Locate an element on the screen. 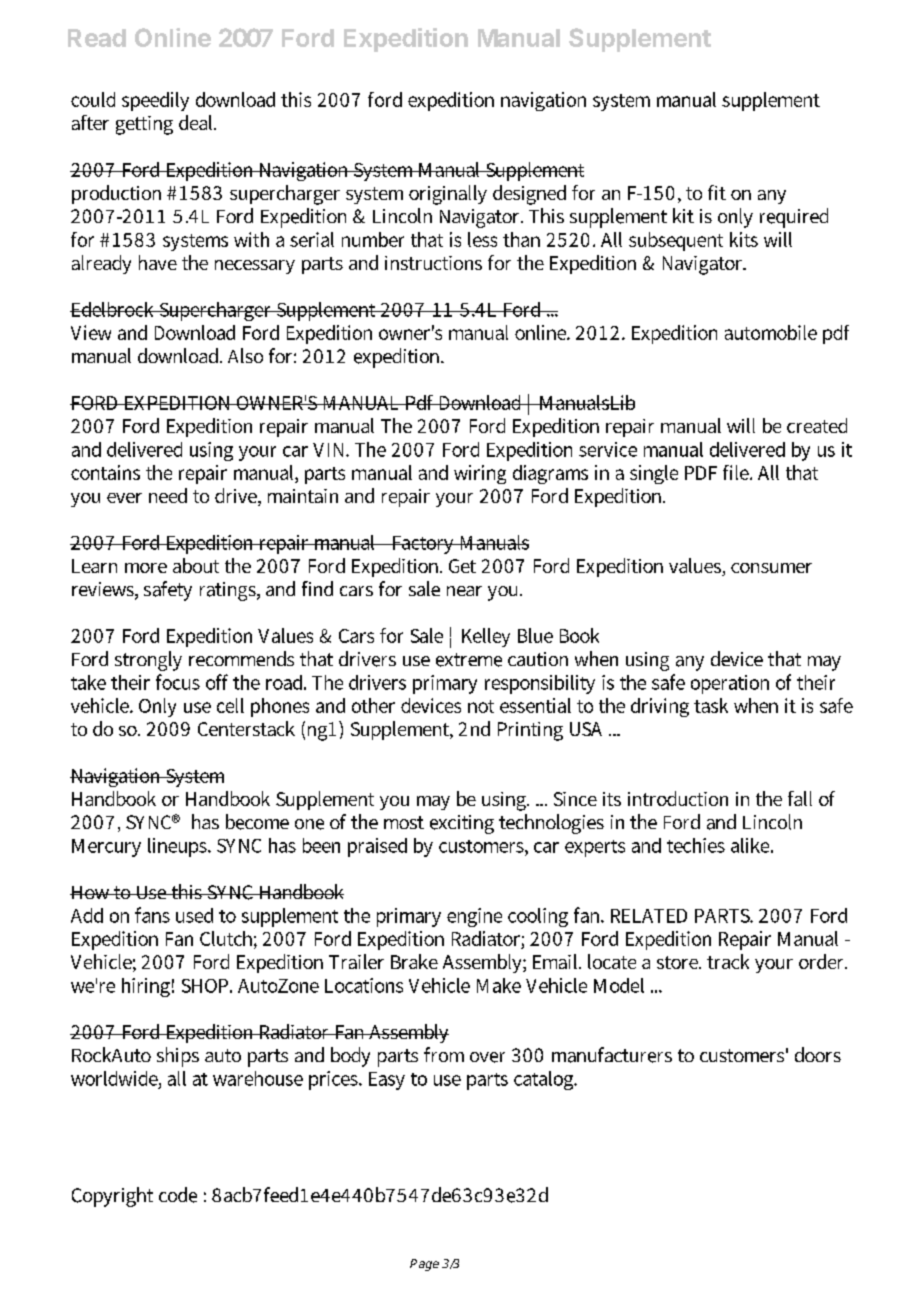 This screenshot has width=924, height=1308. originally is located at coordinates (448, 195).
